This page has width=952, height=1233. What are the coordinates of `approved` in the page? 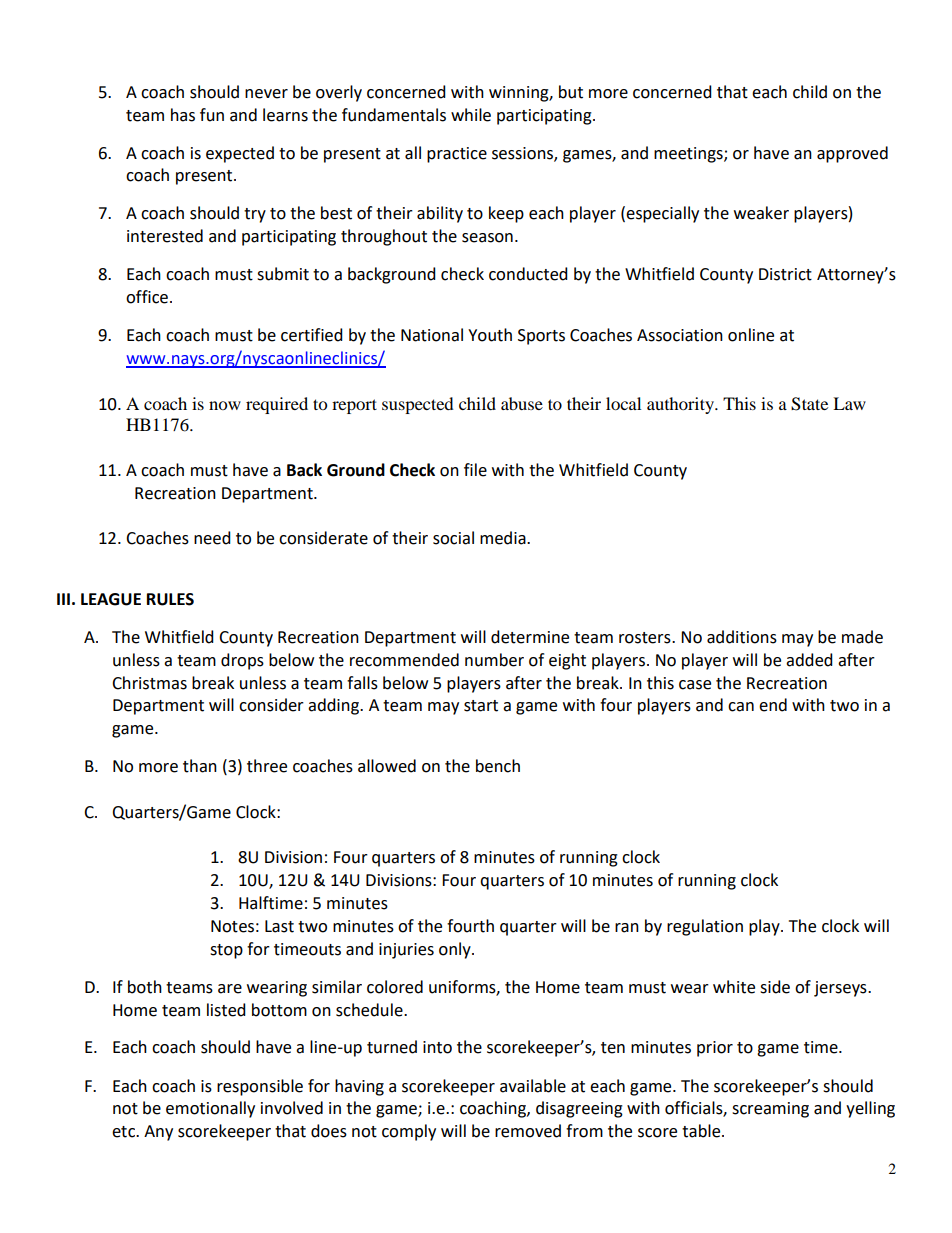 It's located at (852, 154).
